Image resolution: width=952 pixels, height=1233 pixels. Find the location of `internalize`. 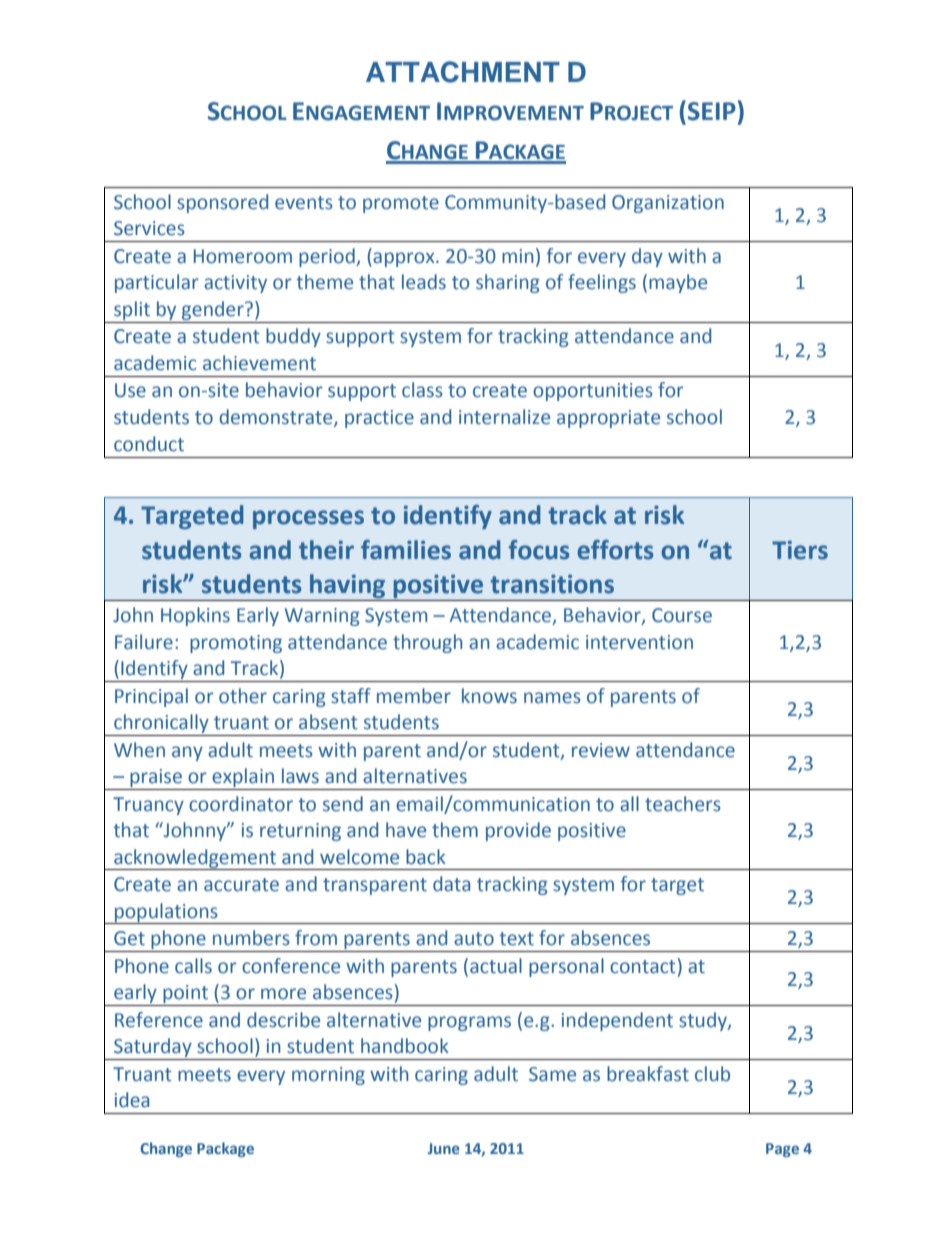

internalize is located at coordinates (504, 417).
